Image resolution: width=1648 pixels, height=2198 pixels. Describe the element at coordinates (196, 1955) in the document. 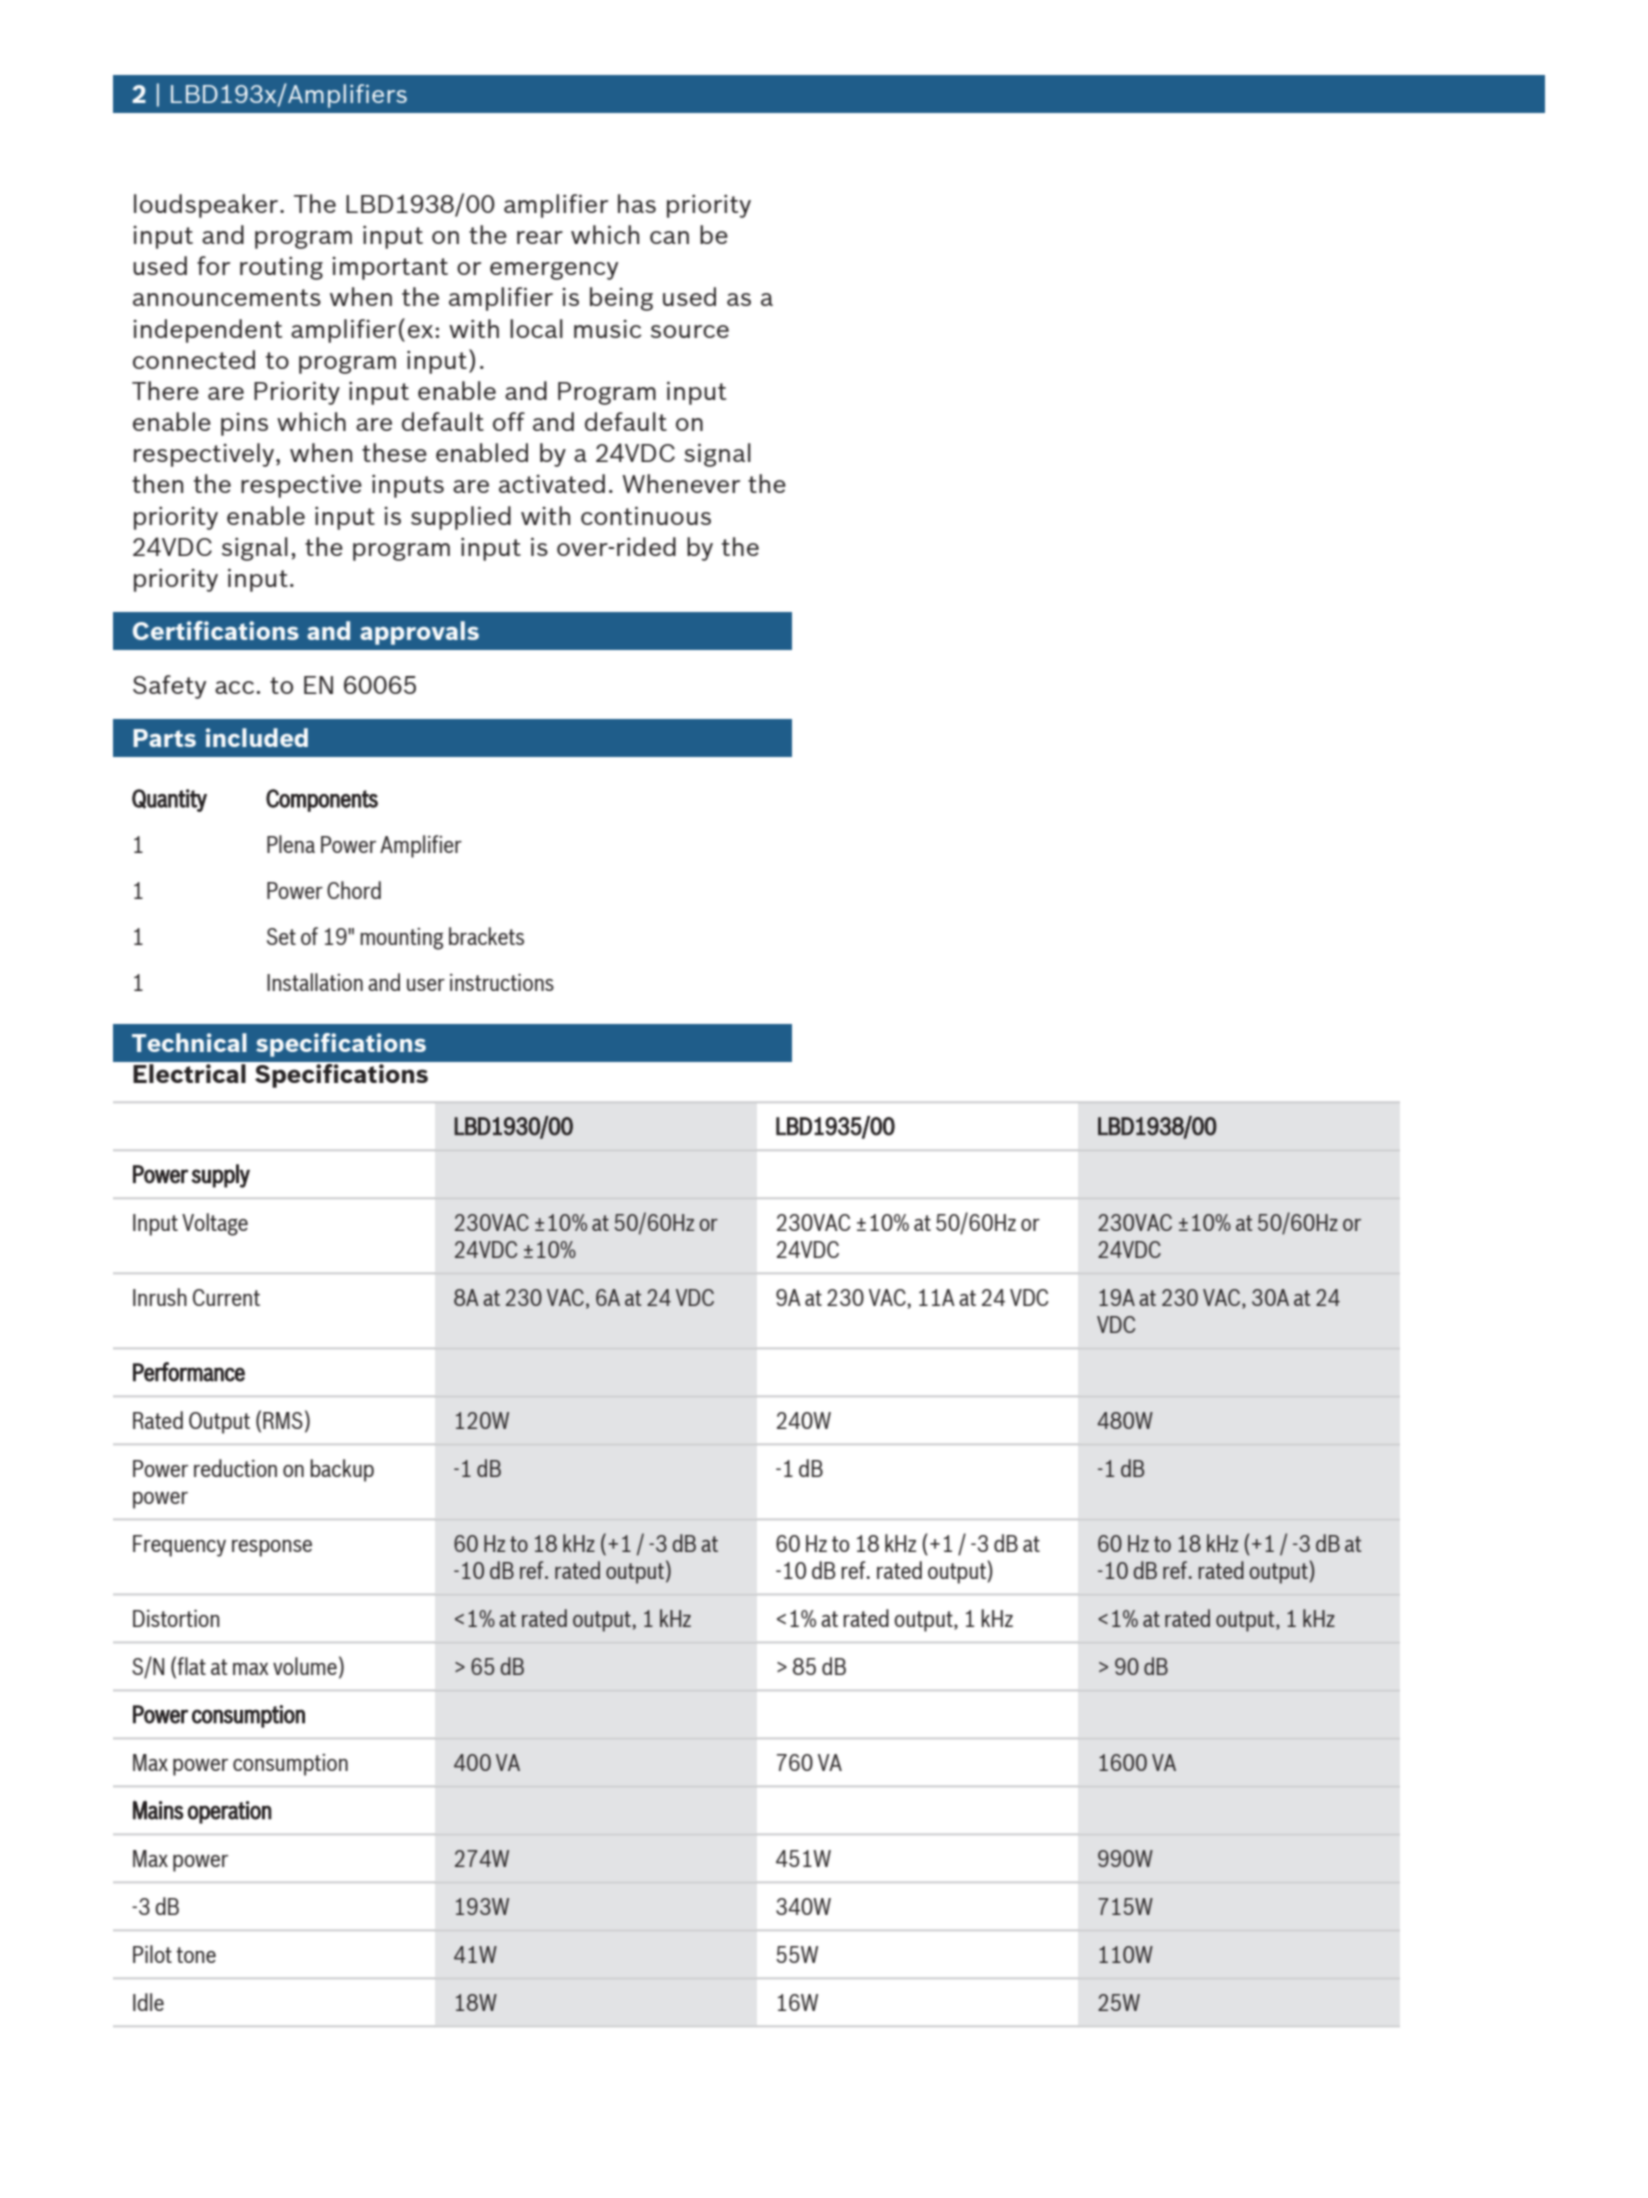

I see `tone` at that location.
